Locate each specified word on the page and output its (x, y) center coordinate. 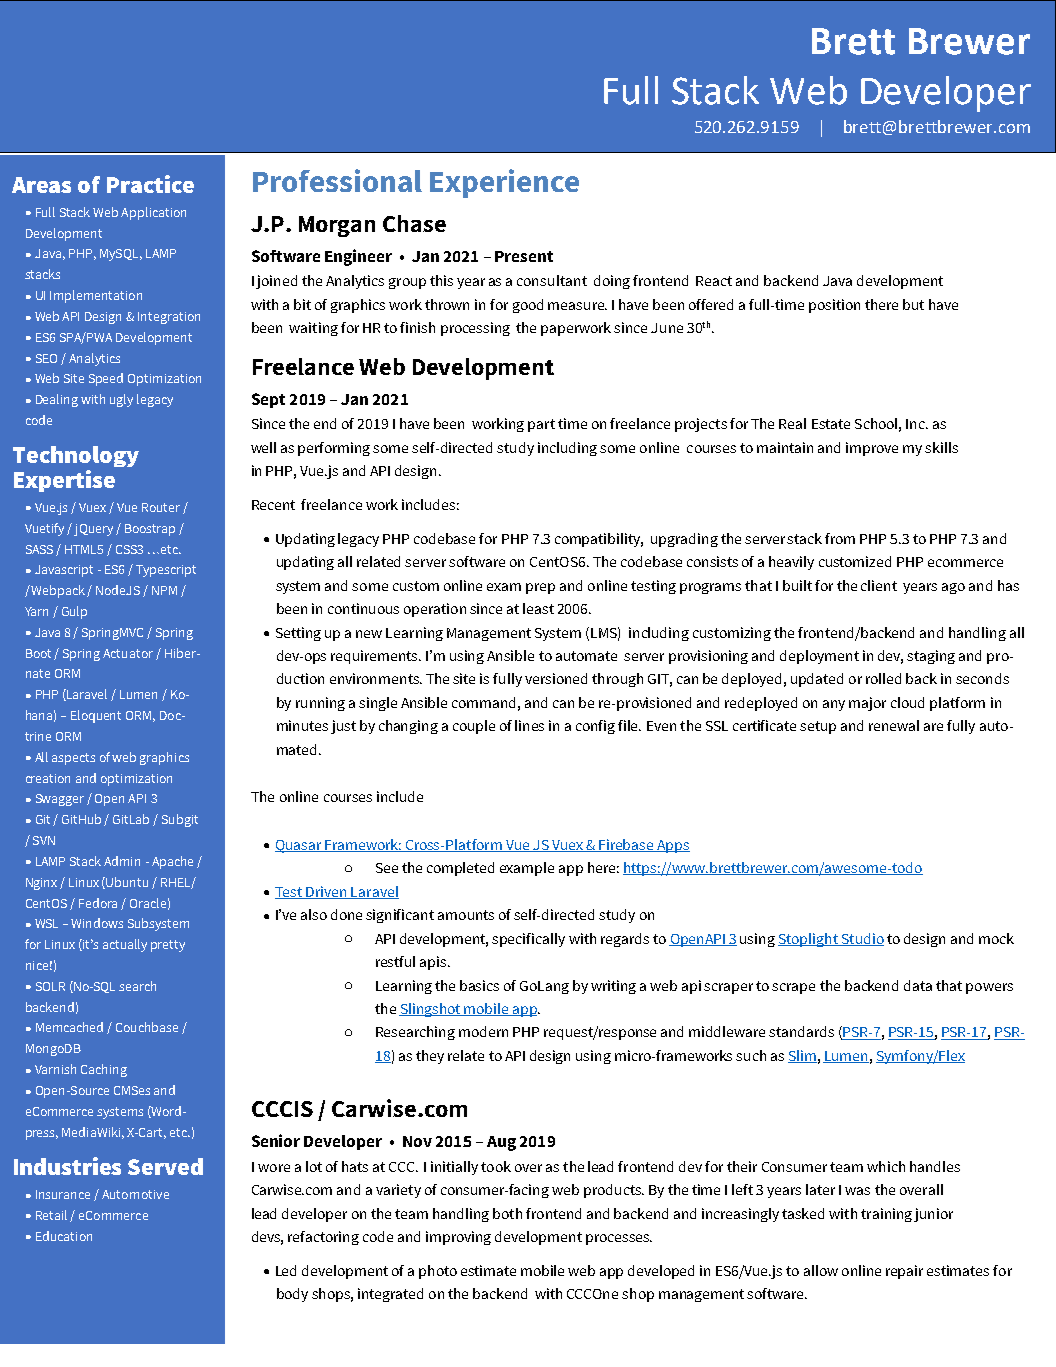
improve (872, 449)
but (913, 304)
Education (64, 1236)
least (538, 608)
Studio (861, 939)
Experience (504, 183)
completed (460, 869)
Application (153, 213)
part (541, 425)
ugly (121, 400)
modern (483, 1031)
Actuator (128, 653)
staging (931, 657)
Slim (802, 1056)
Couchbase (147, 1027)
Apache (172, 862)
